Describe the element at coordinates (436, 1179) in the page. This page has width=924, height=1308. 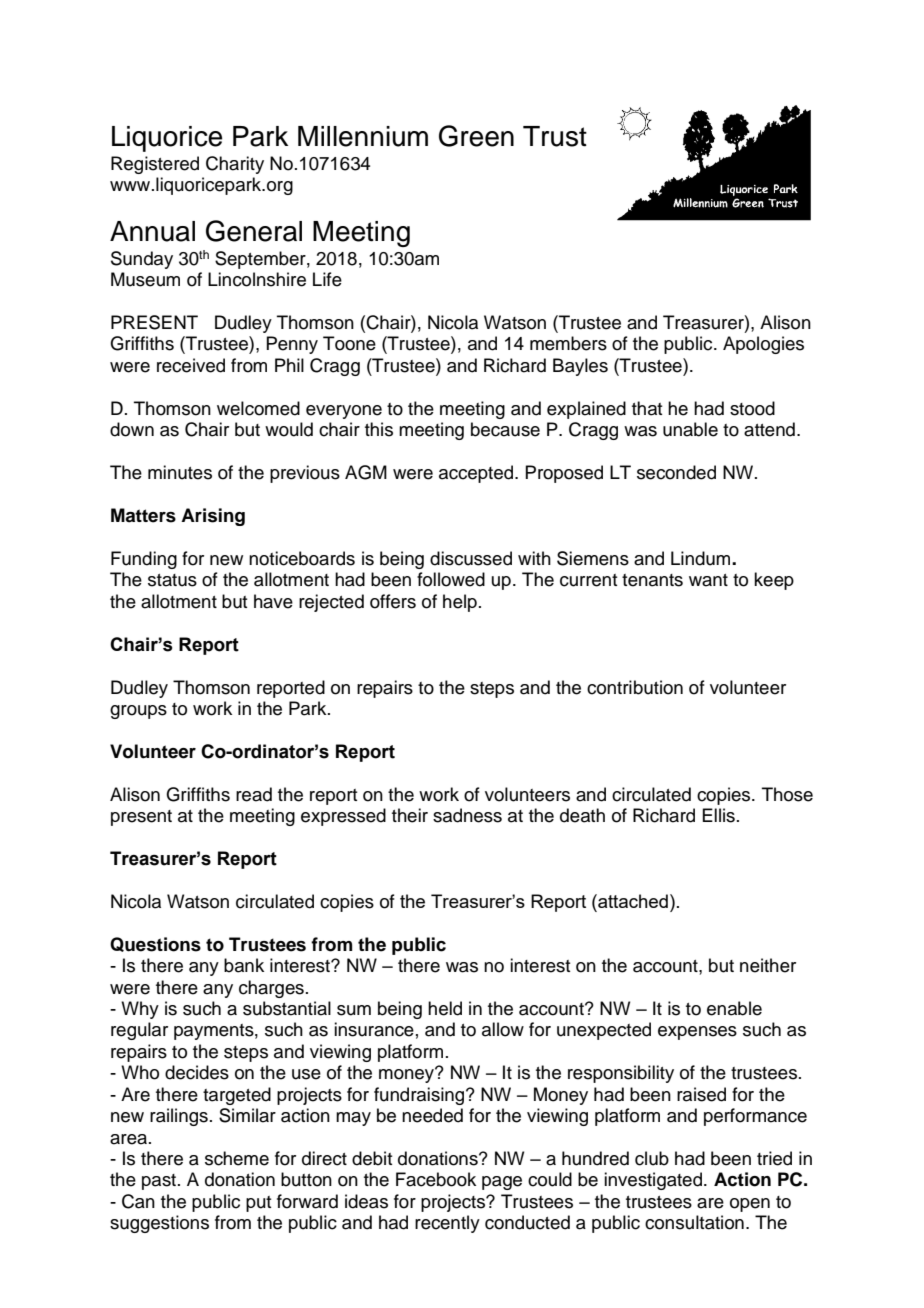
I see `Facebook` at that location.
